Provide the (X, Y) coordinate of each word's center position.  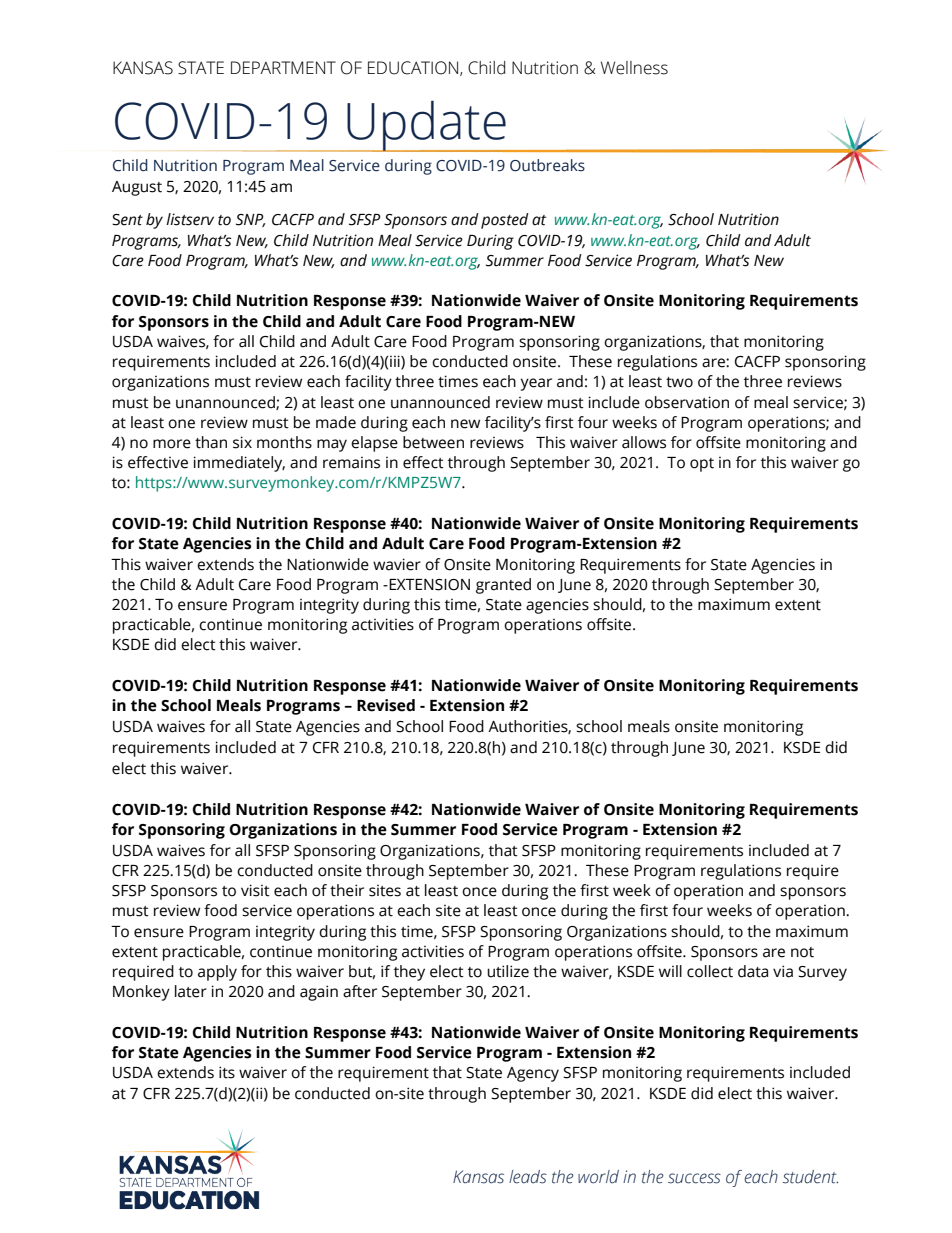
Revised (386, 705)
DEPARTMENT (283, 67)
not (802, 952)
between (433, 442)
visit (255, 890)
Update (426, 126)
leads (528, 1177)
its (227, 1072)
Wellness (634, 68)
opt (702, 465)
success (694, 1178)
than (211, 442)
